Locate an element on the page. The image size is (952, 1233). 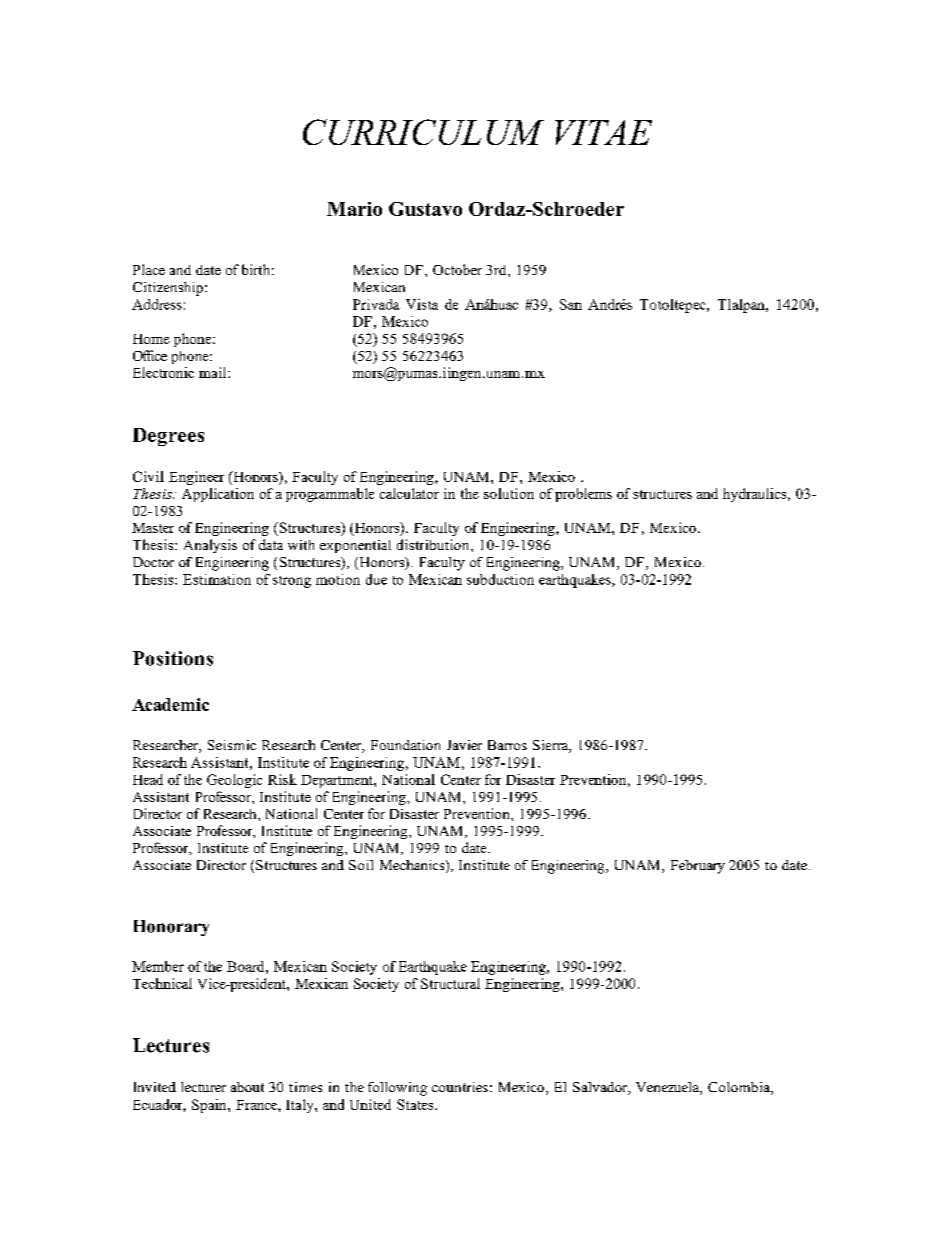
birth is located at coordinates (255, 269).
